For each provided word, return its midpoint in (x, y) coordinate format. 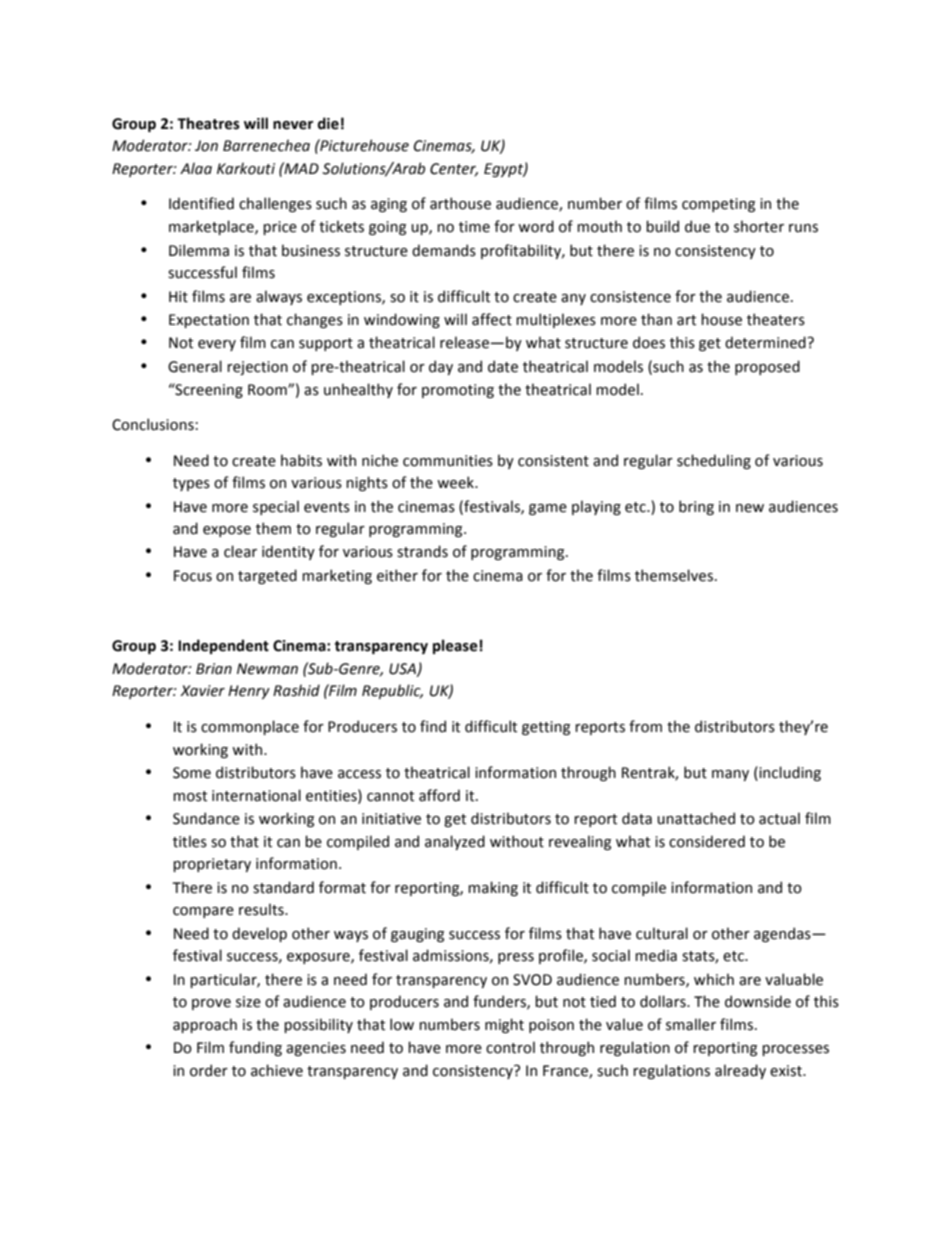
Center (454, 169)
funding (255, 1048)
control (510, 1047)
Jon (206, 146)
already (740, 1071)
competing (718, 205)
